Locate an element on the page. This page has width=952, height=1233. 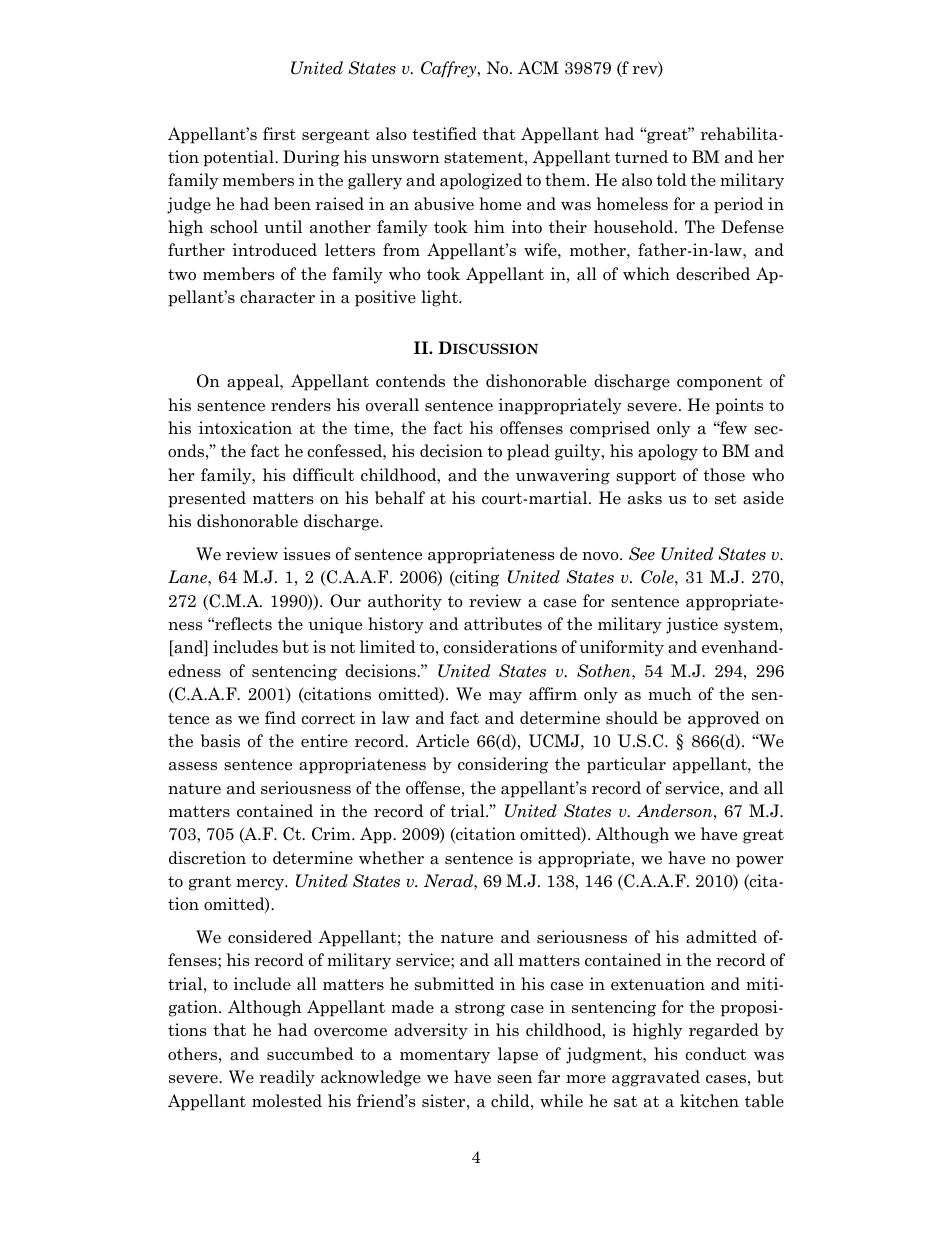
issues is located at coordinates (306, 554).
